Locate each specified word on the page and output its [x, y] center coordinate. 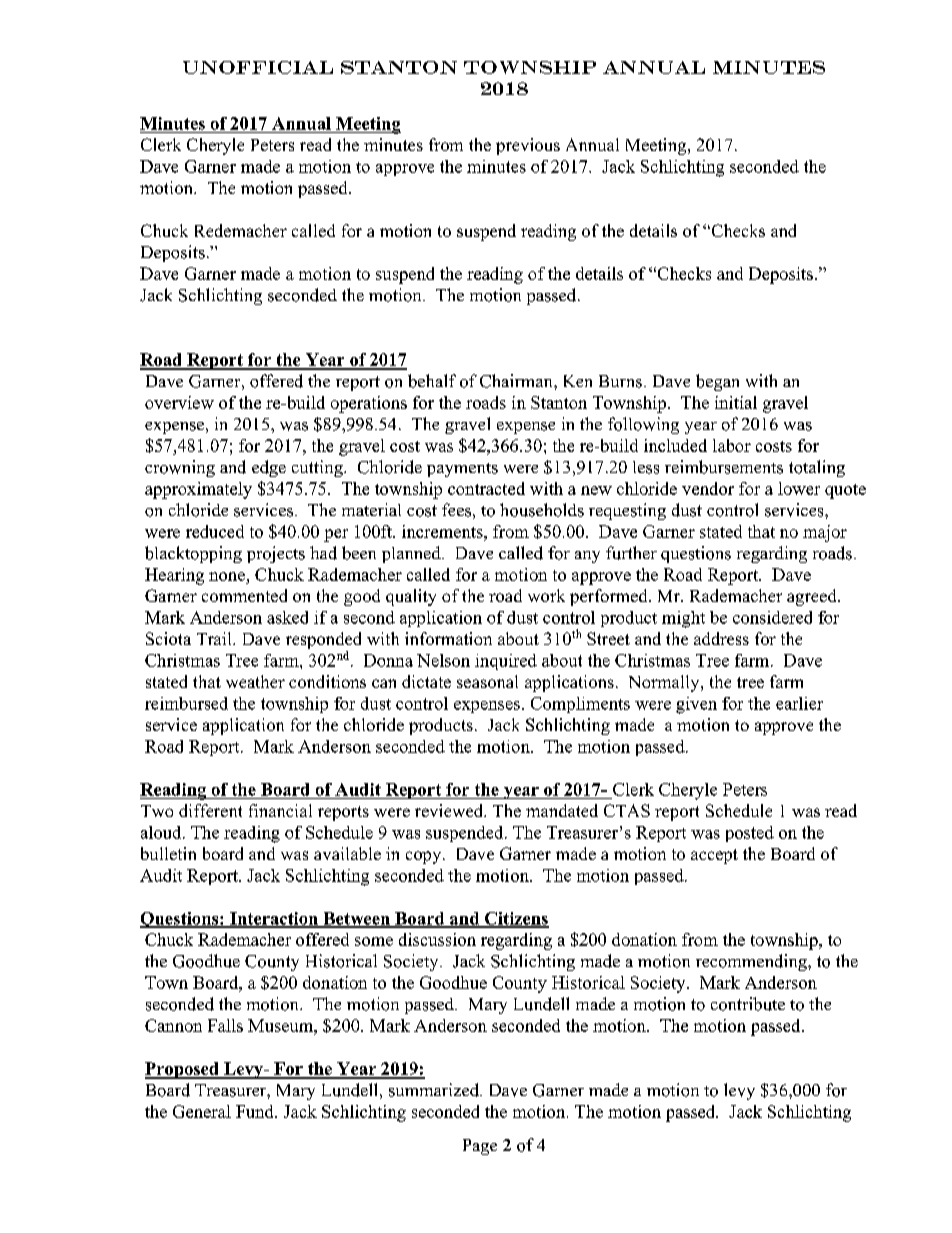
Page [480, 1147]
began [717, 382]
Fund [256, 1111]
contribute [748, 1004]
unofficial [258, 67]
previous [528, 146]
